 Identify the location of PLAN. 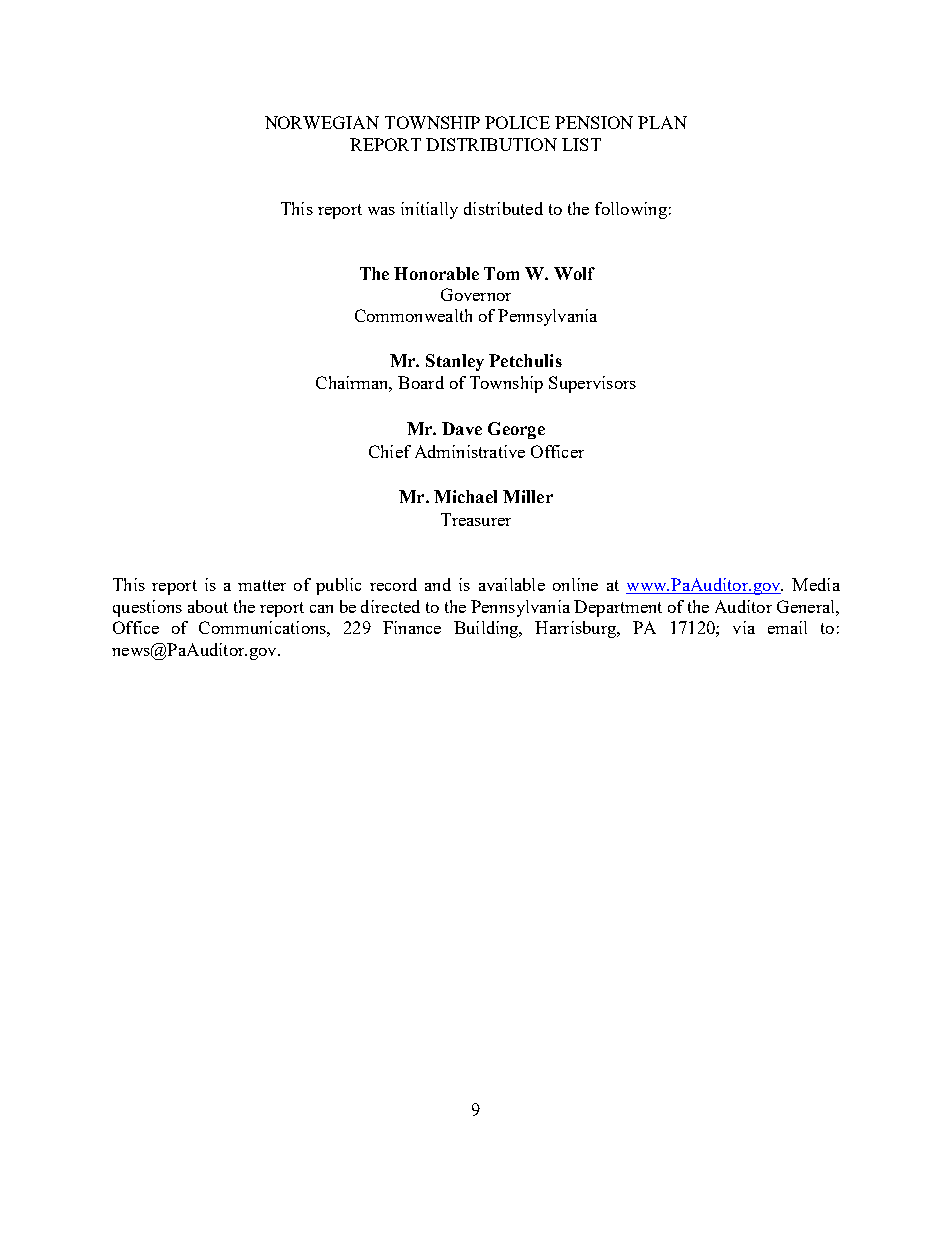
(662, 122).
